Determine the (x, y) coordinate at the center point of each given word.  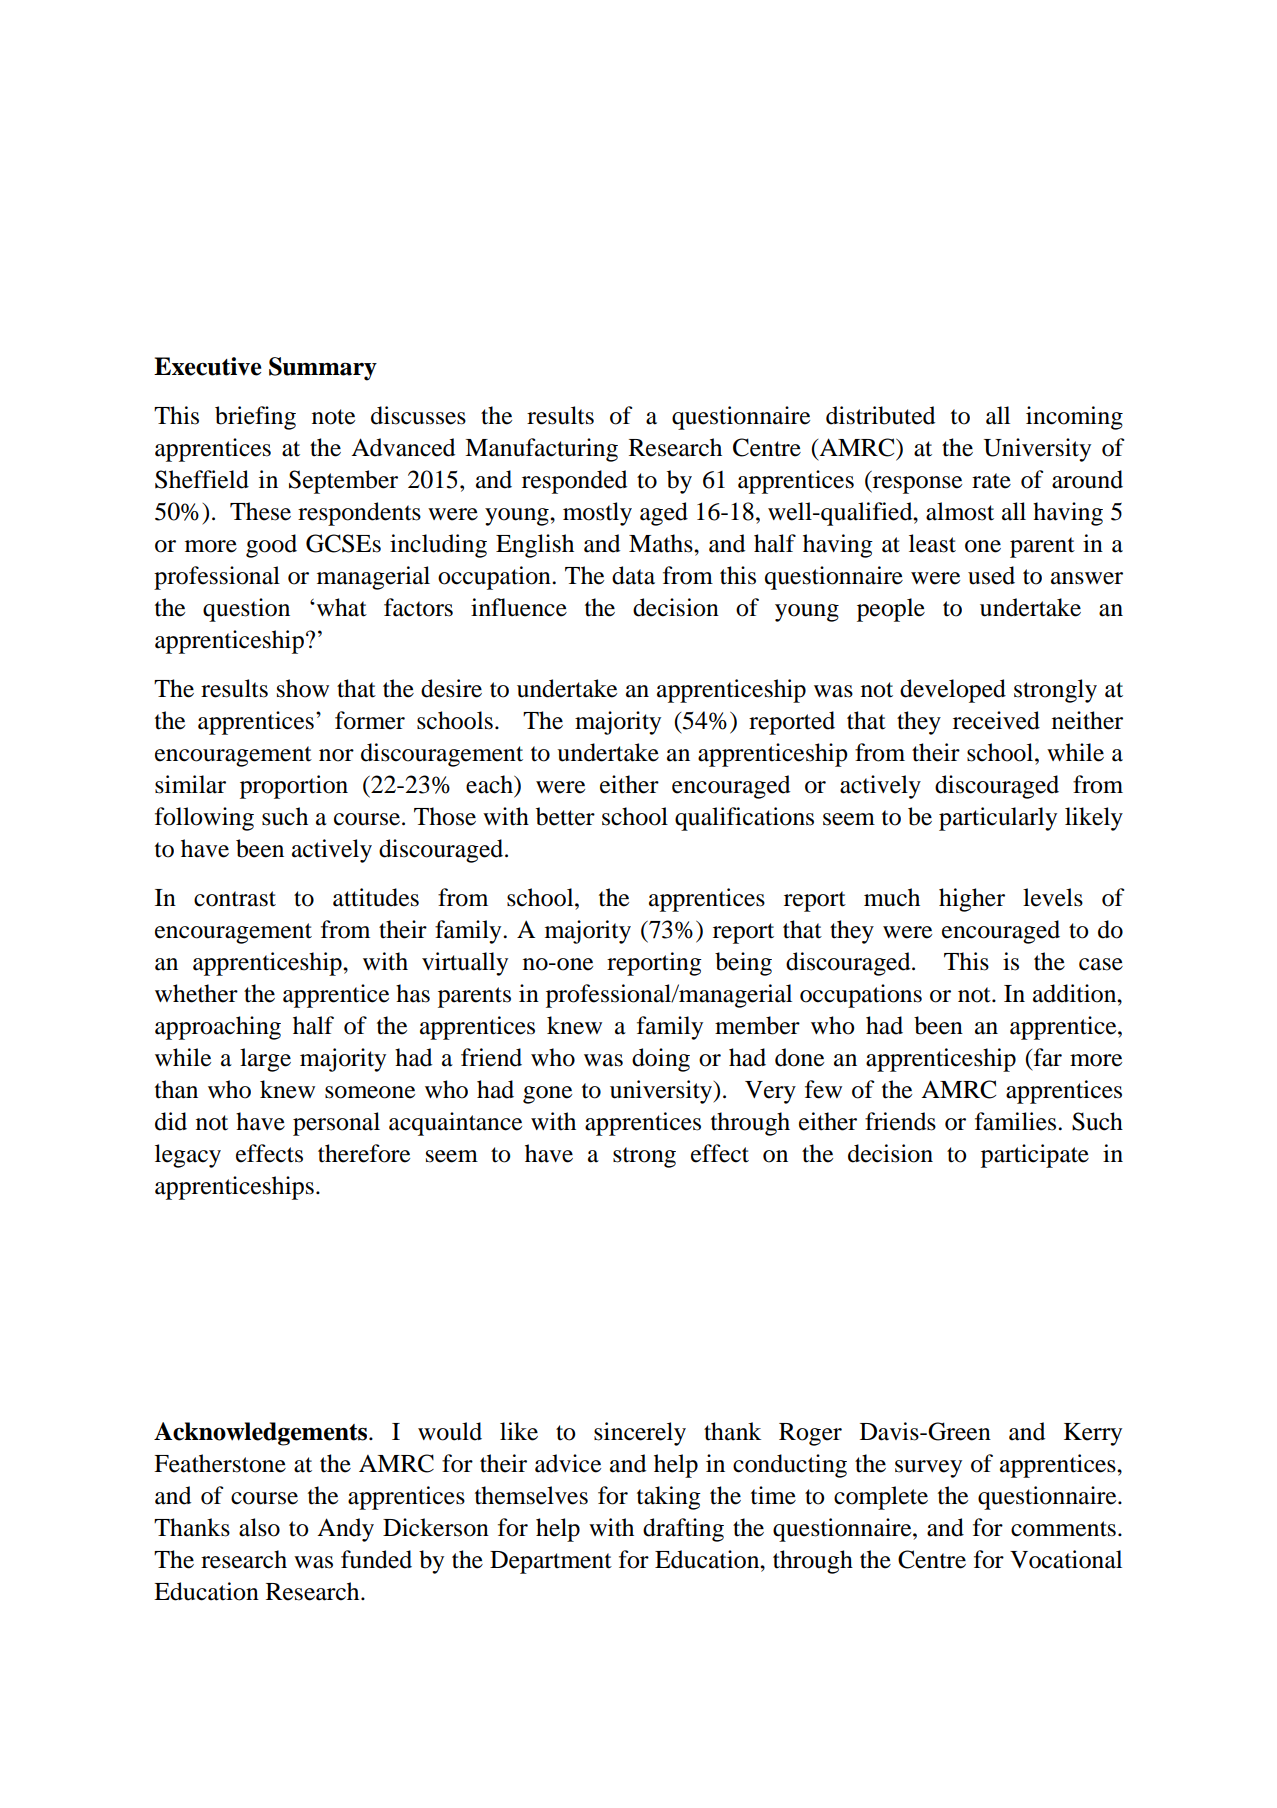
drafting (683, 1530)
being (743, 964)
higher (972, 900)
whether (196, 993)
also (259, 1527)
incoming (1074, 418)
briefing (255, 418)
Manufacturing (541, 450)
